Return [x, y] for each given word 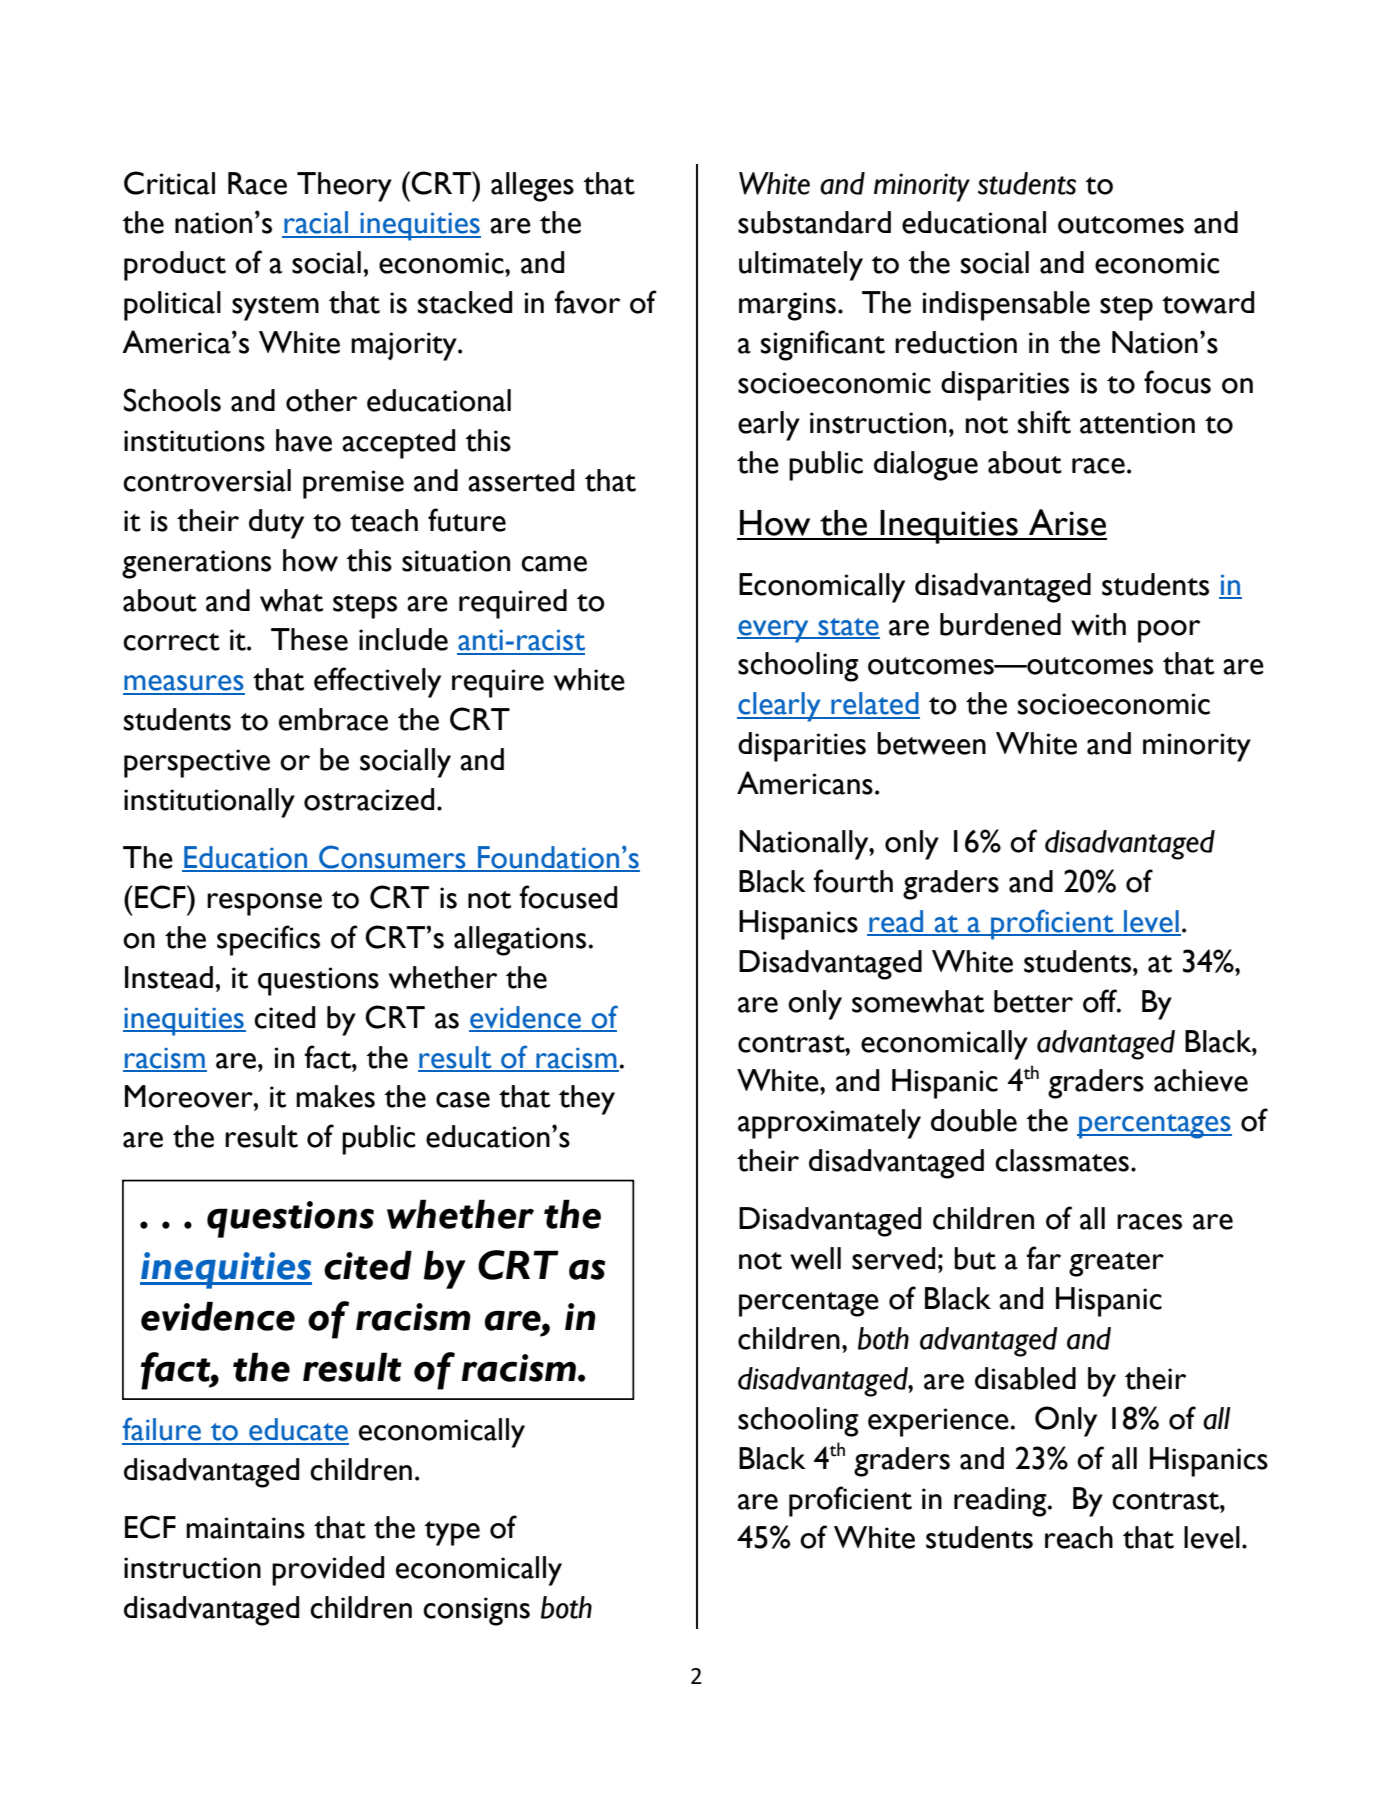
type [452, 1533]
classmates [1062, 1160]
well [815, 1258]
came [554, 564]
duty [276, 524]
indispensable [1006, 306]
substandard [814, 222]
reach [1079, 1537]
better [1033, 1001]
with [1098, 624]
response [264, 904]
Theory [344, 187]
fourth [853, 881]
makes [335, 1096]
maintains [245, 1528]
